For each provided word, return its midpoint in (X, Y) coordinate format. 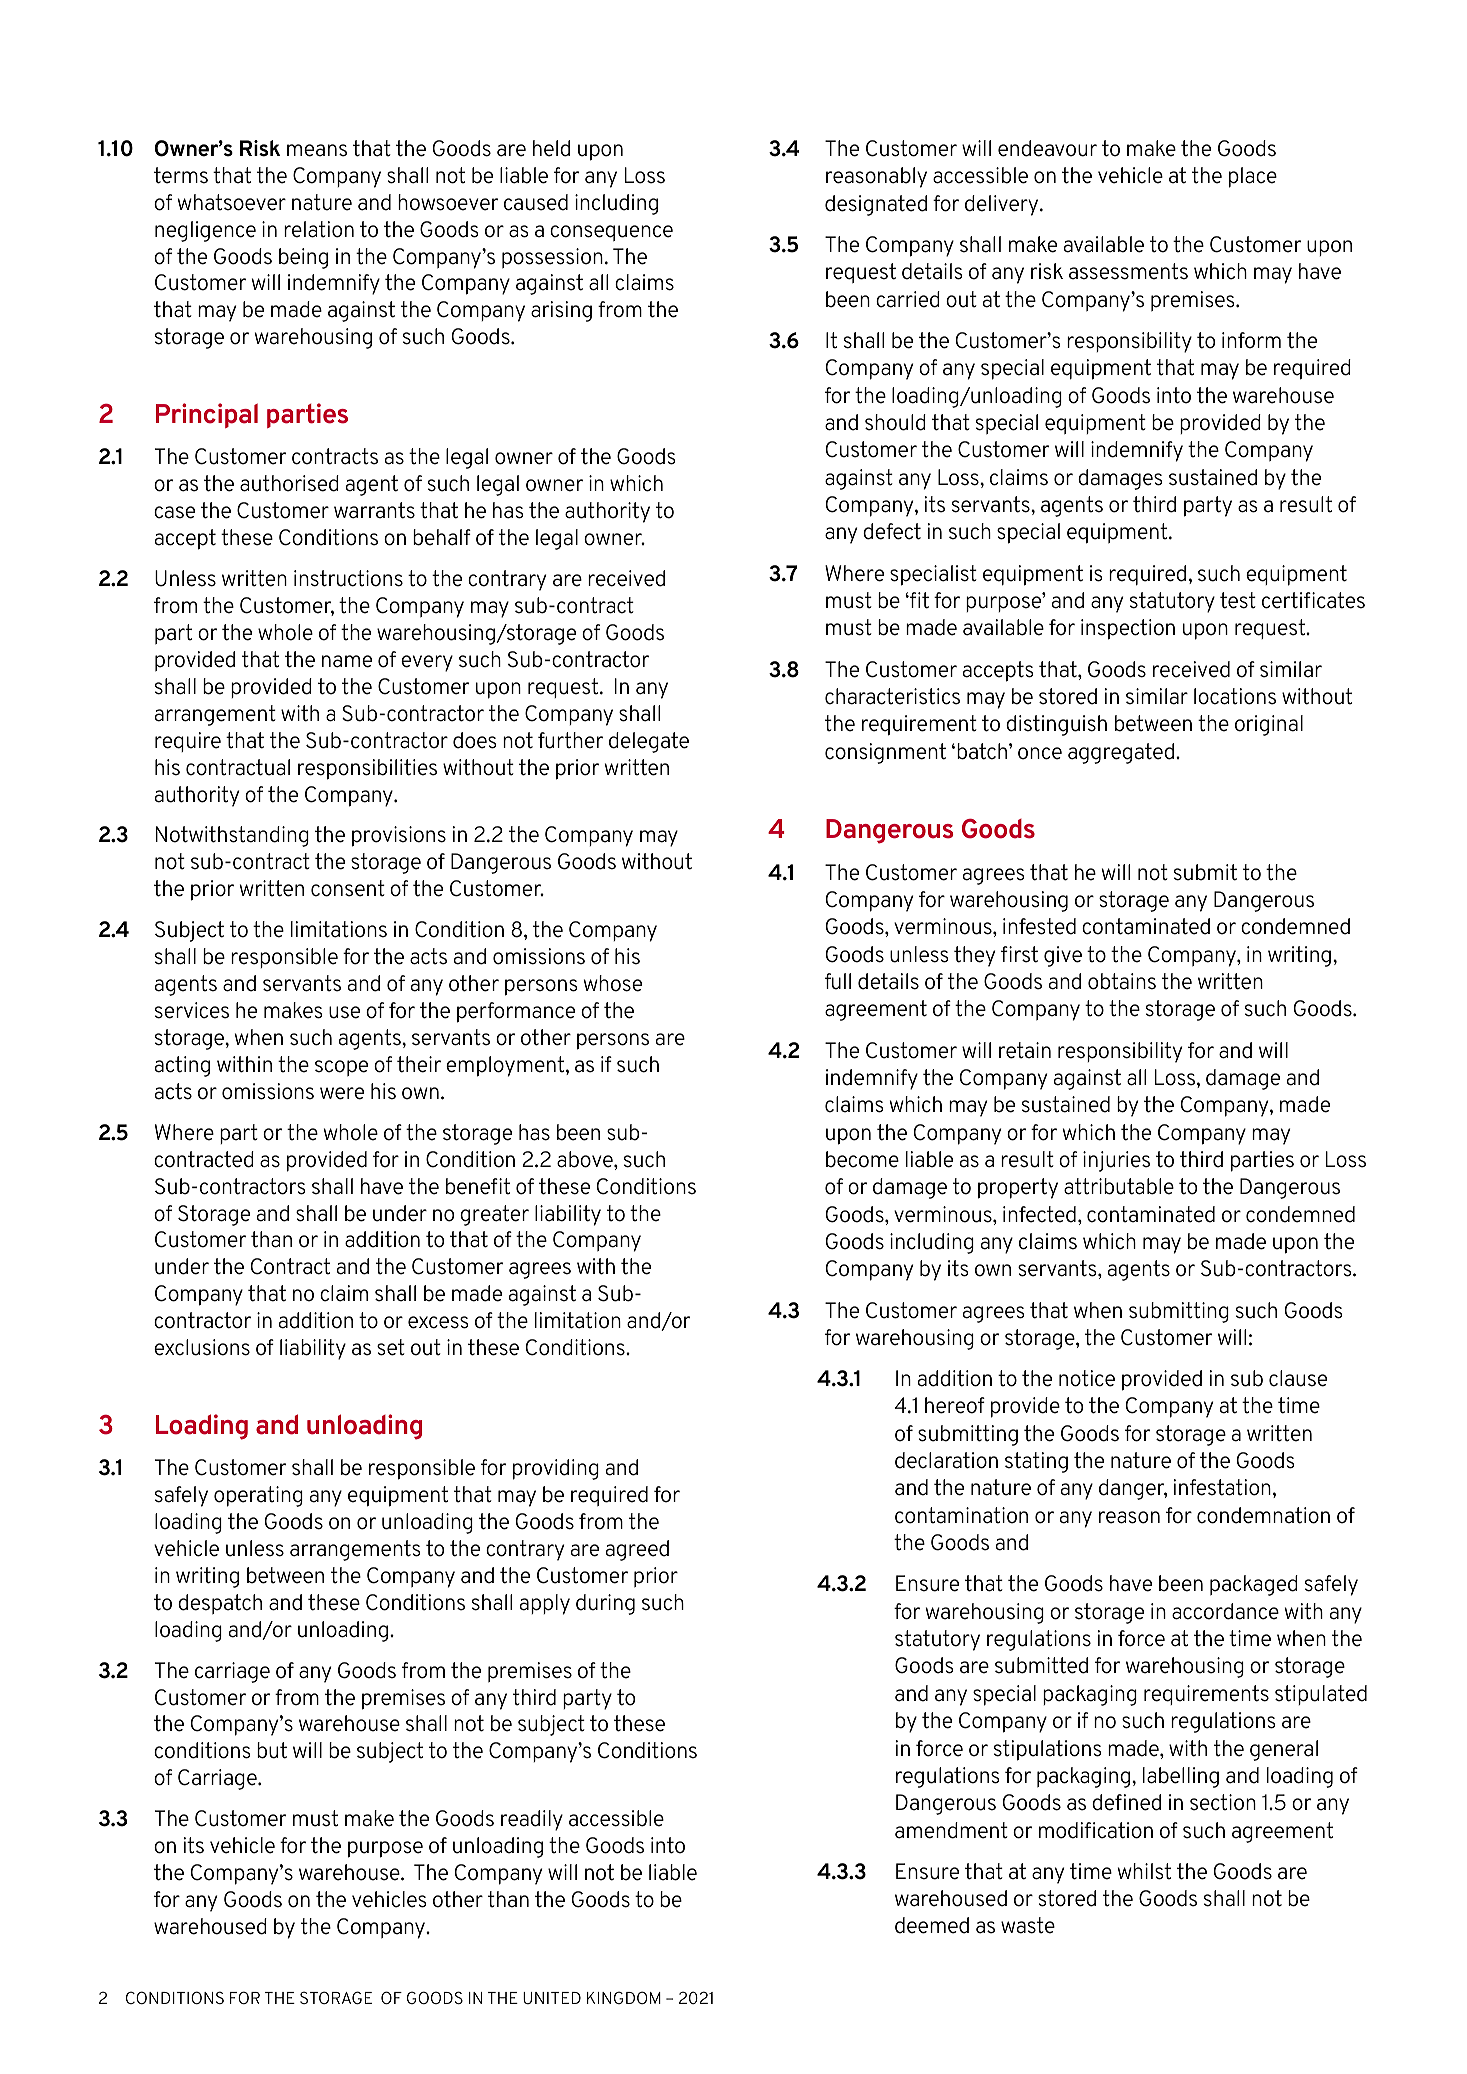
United (552, 1998)
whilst (1144, 1871)
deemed (932, 1925)
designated (876, 205)
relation (319, 229)
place (1253, 177)
